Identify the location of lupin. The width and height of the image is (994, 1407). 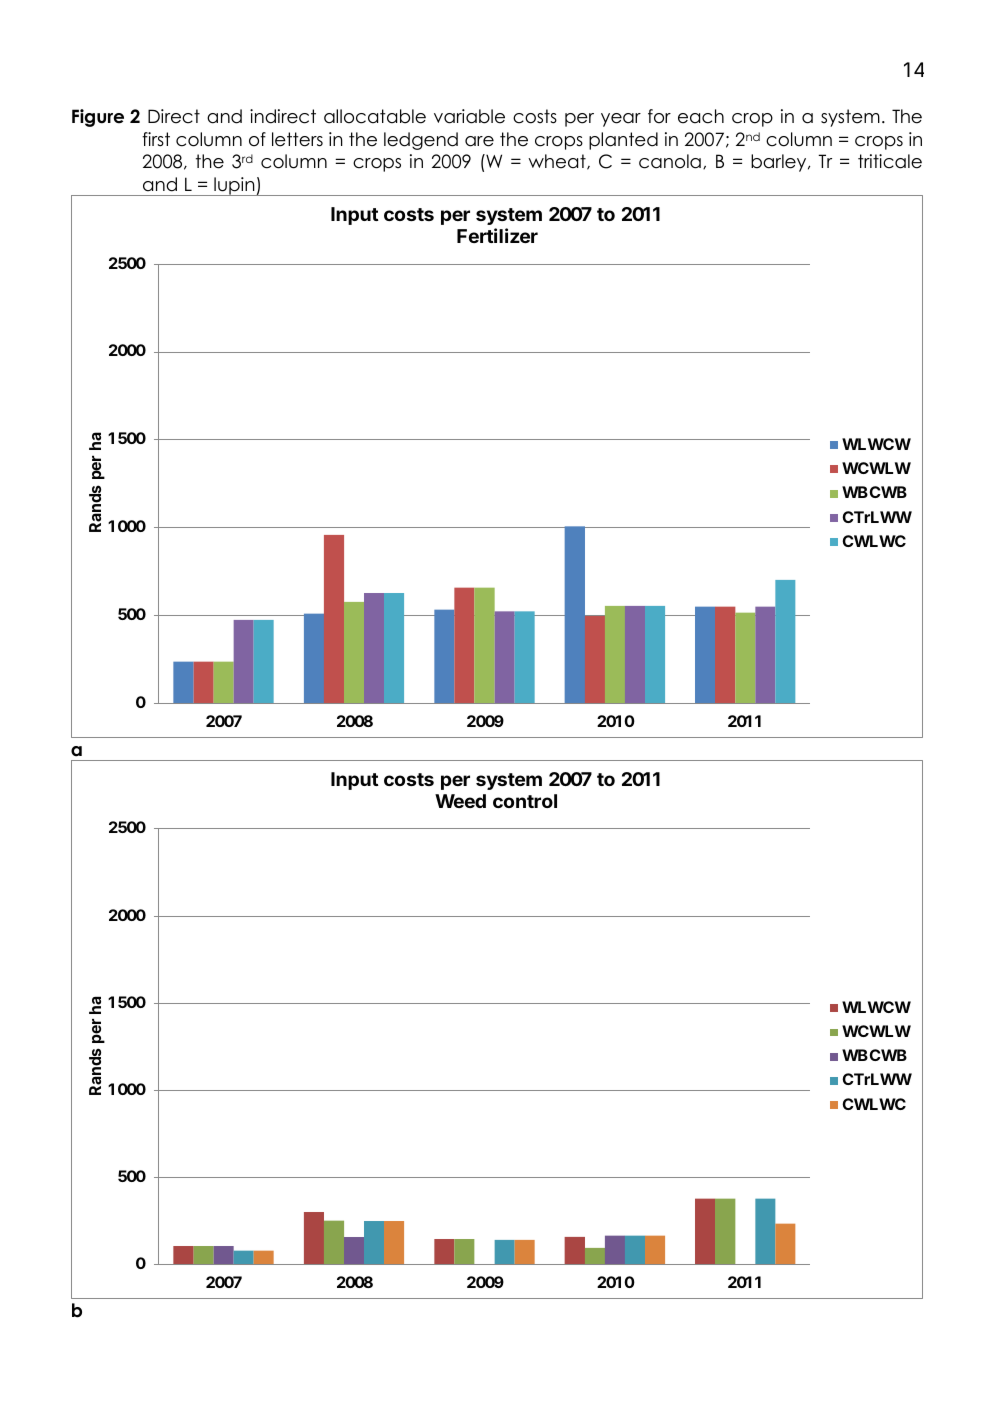
(234, 186).
